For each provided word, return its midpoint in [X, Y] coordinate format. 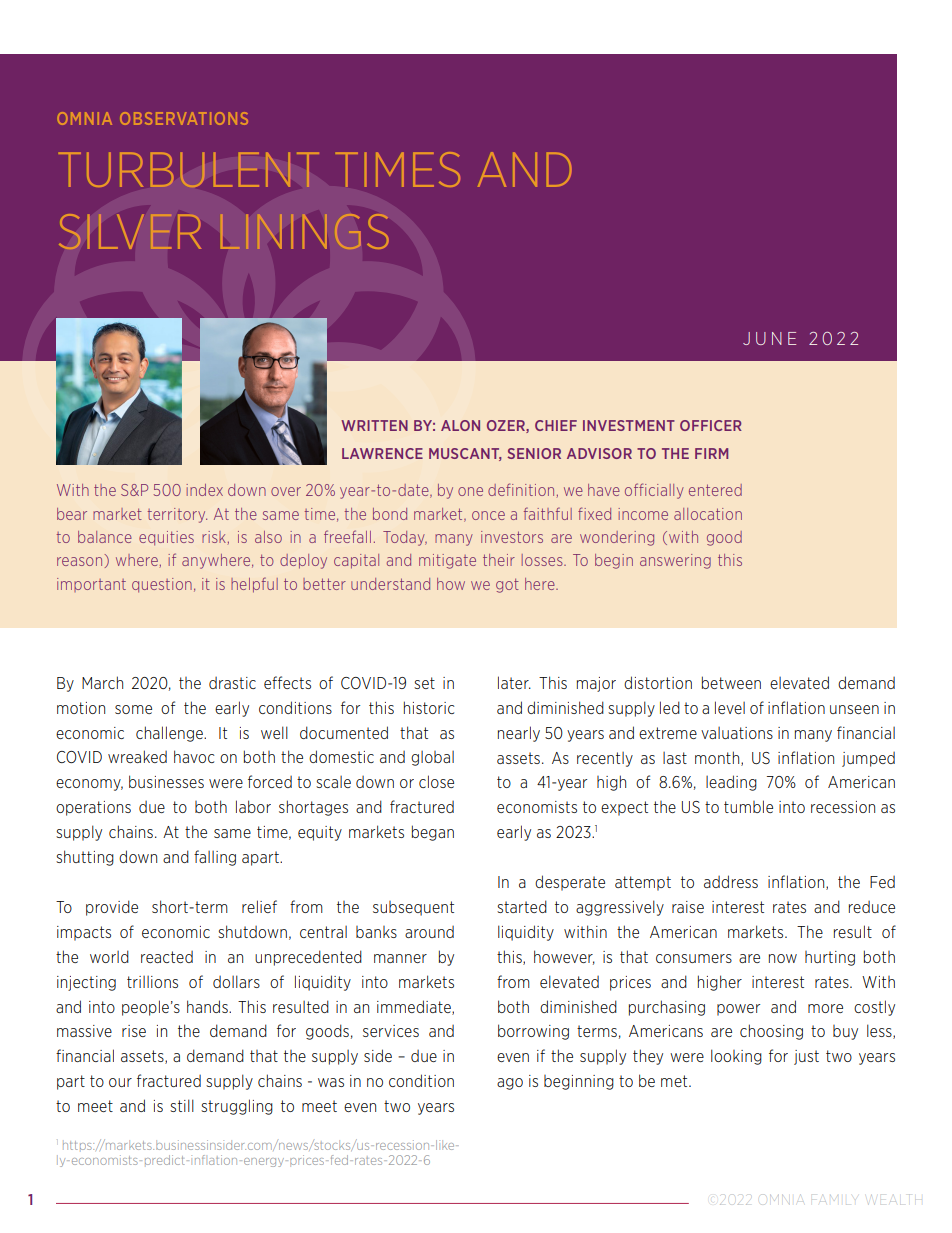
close [436, 781]
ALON [460, 425]
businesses [166, 781]
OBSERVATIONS [184, 118]
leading [731, 783]
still [182, 1105]
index [204, 490]
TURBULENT [189, 169]
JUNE [769, 338]
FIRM [711, 453]
